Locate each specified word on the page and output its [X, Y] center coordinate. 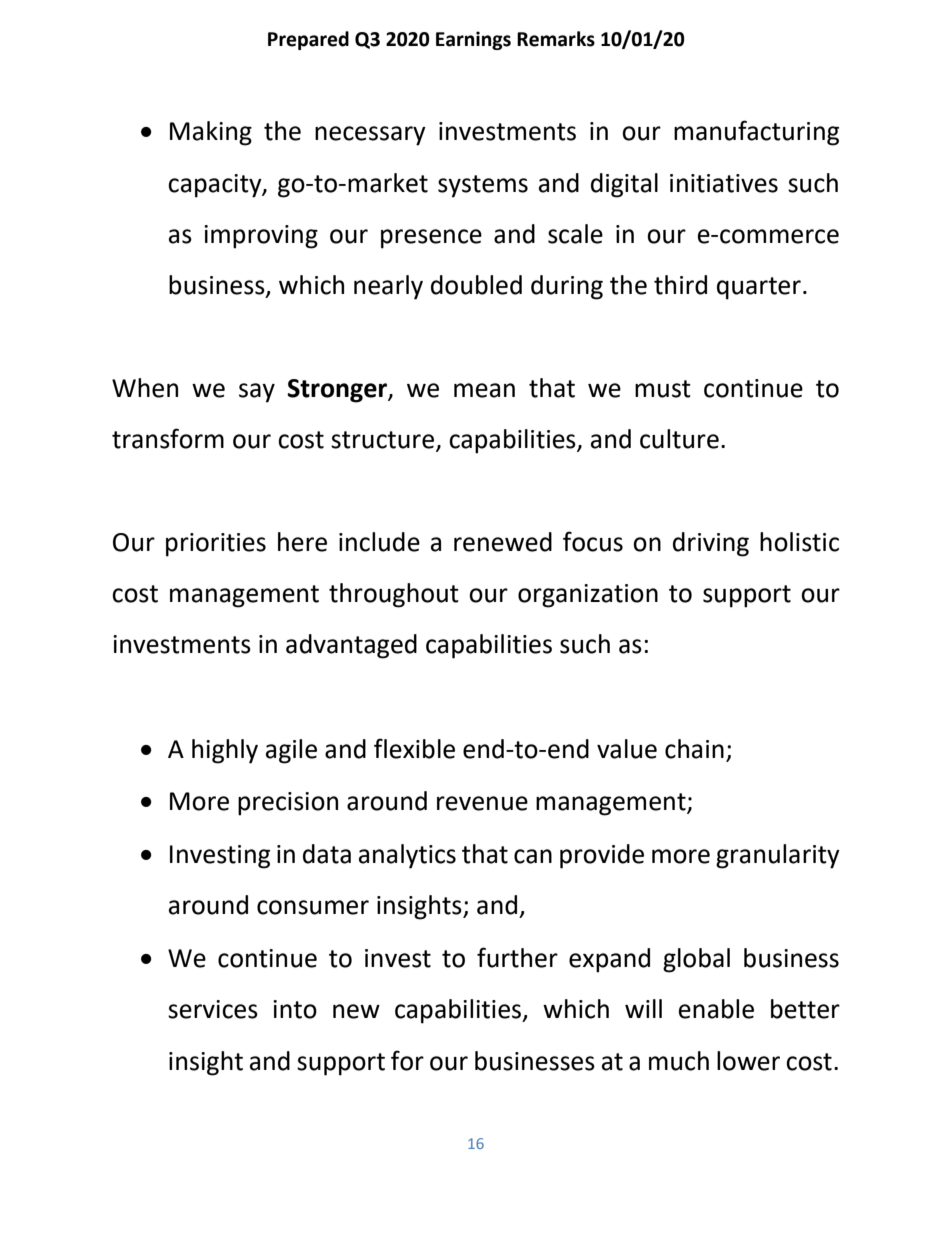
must [663, 389]
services [213, 1009]
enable [716, 1009]
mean [484, 390]
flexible [414, 748]
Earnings [473, 40]
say [257, 393]
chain [694, 749]
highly [225, 751]
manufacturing [756, 133]
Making [211, 133]
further [517, 957]
